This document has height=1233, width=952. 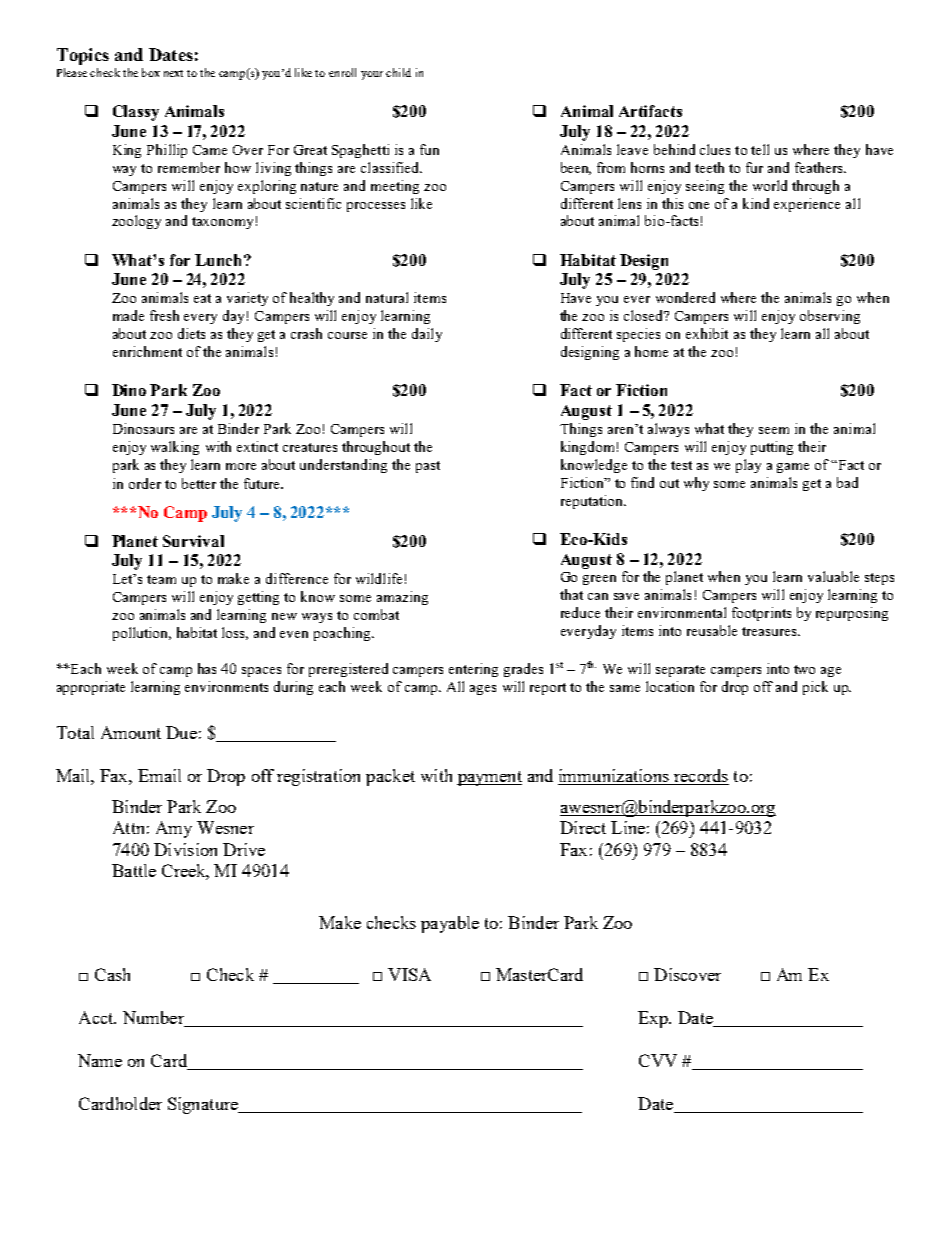 I want to click on next, so click(x=173, y=73).
